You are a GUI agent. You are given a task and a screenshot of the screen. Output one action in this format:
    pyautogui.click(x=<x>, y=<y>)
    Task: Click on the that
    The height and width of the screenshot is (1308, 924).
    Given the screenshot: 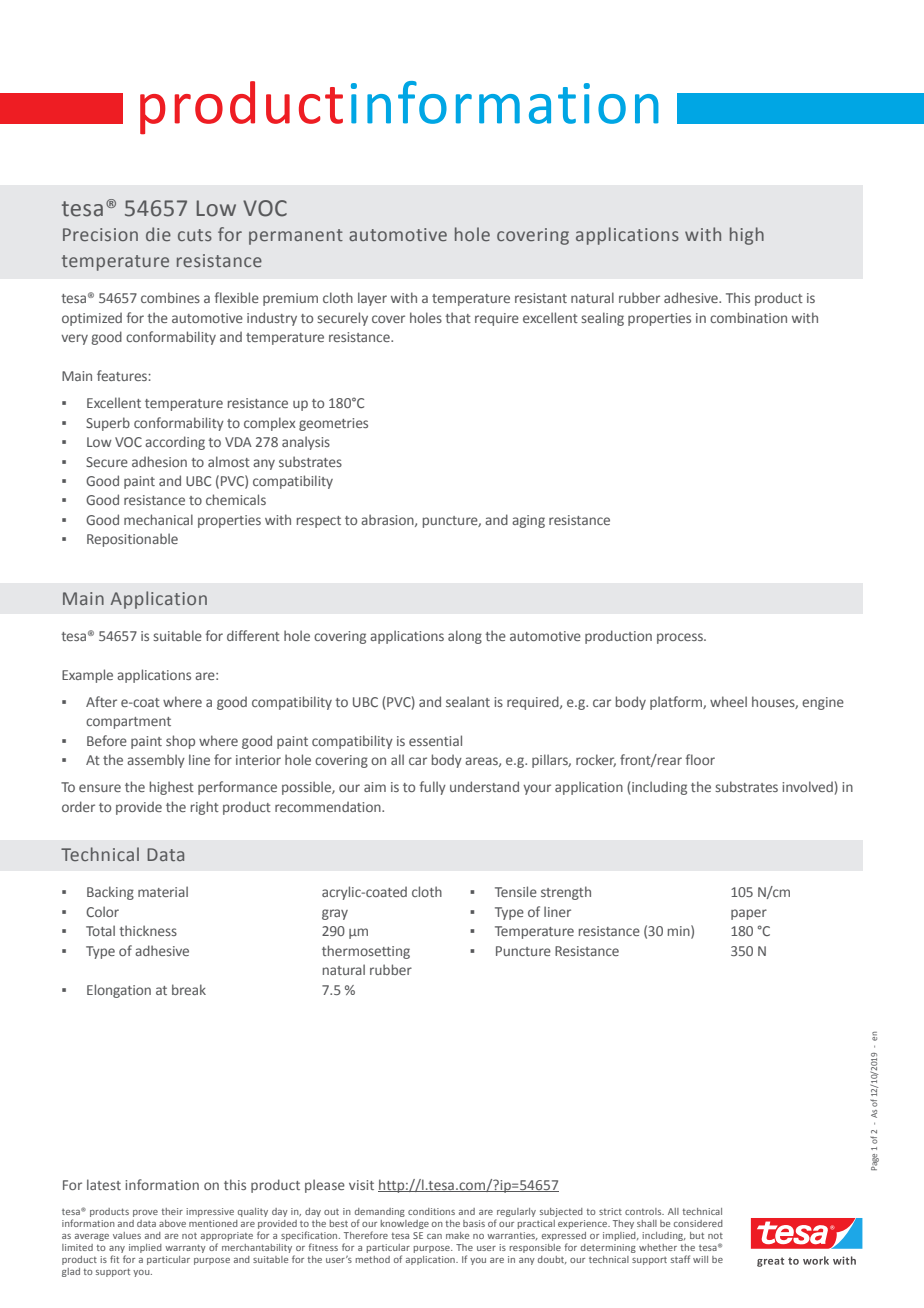 What is the action you would take?
    pyautogui.click(x=458, y=317)
